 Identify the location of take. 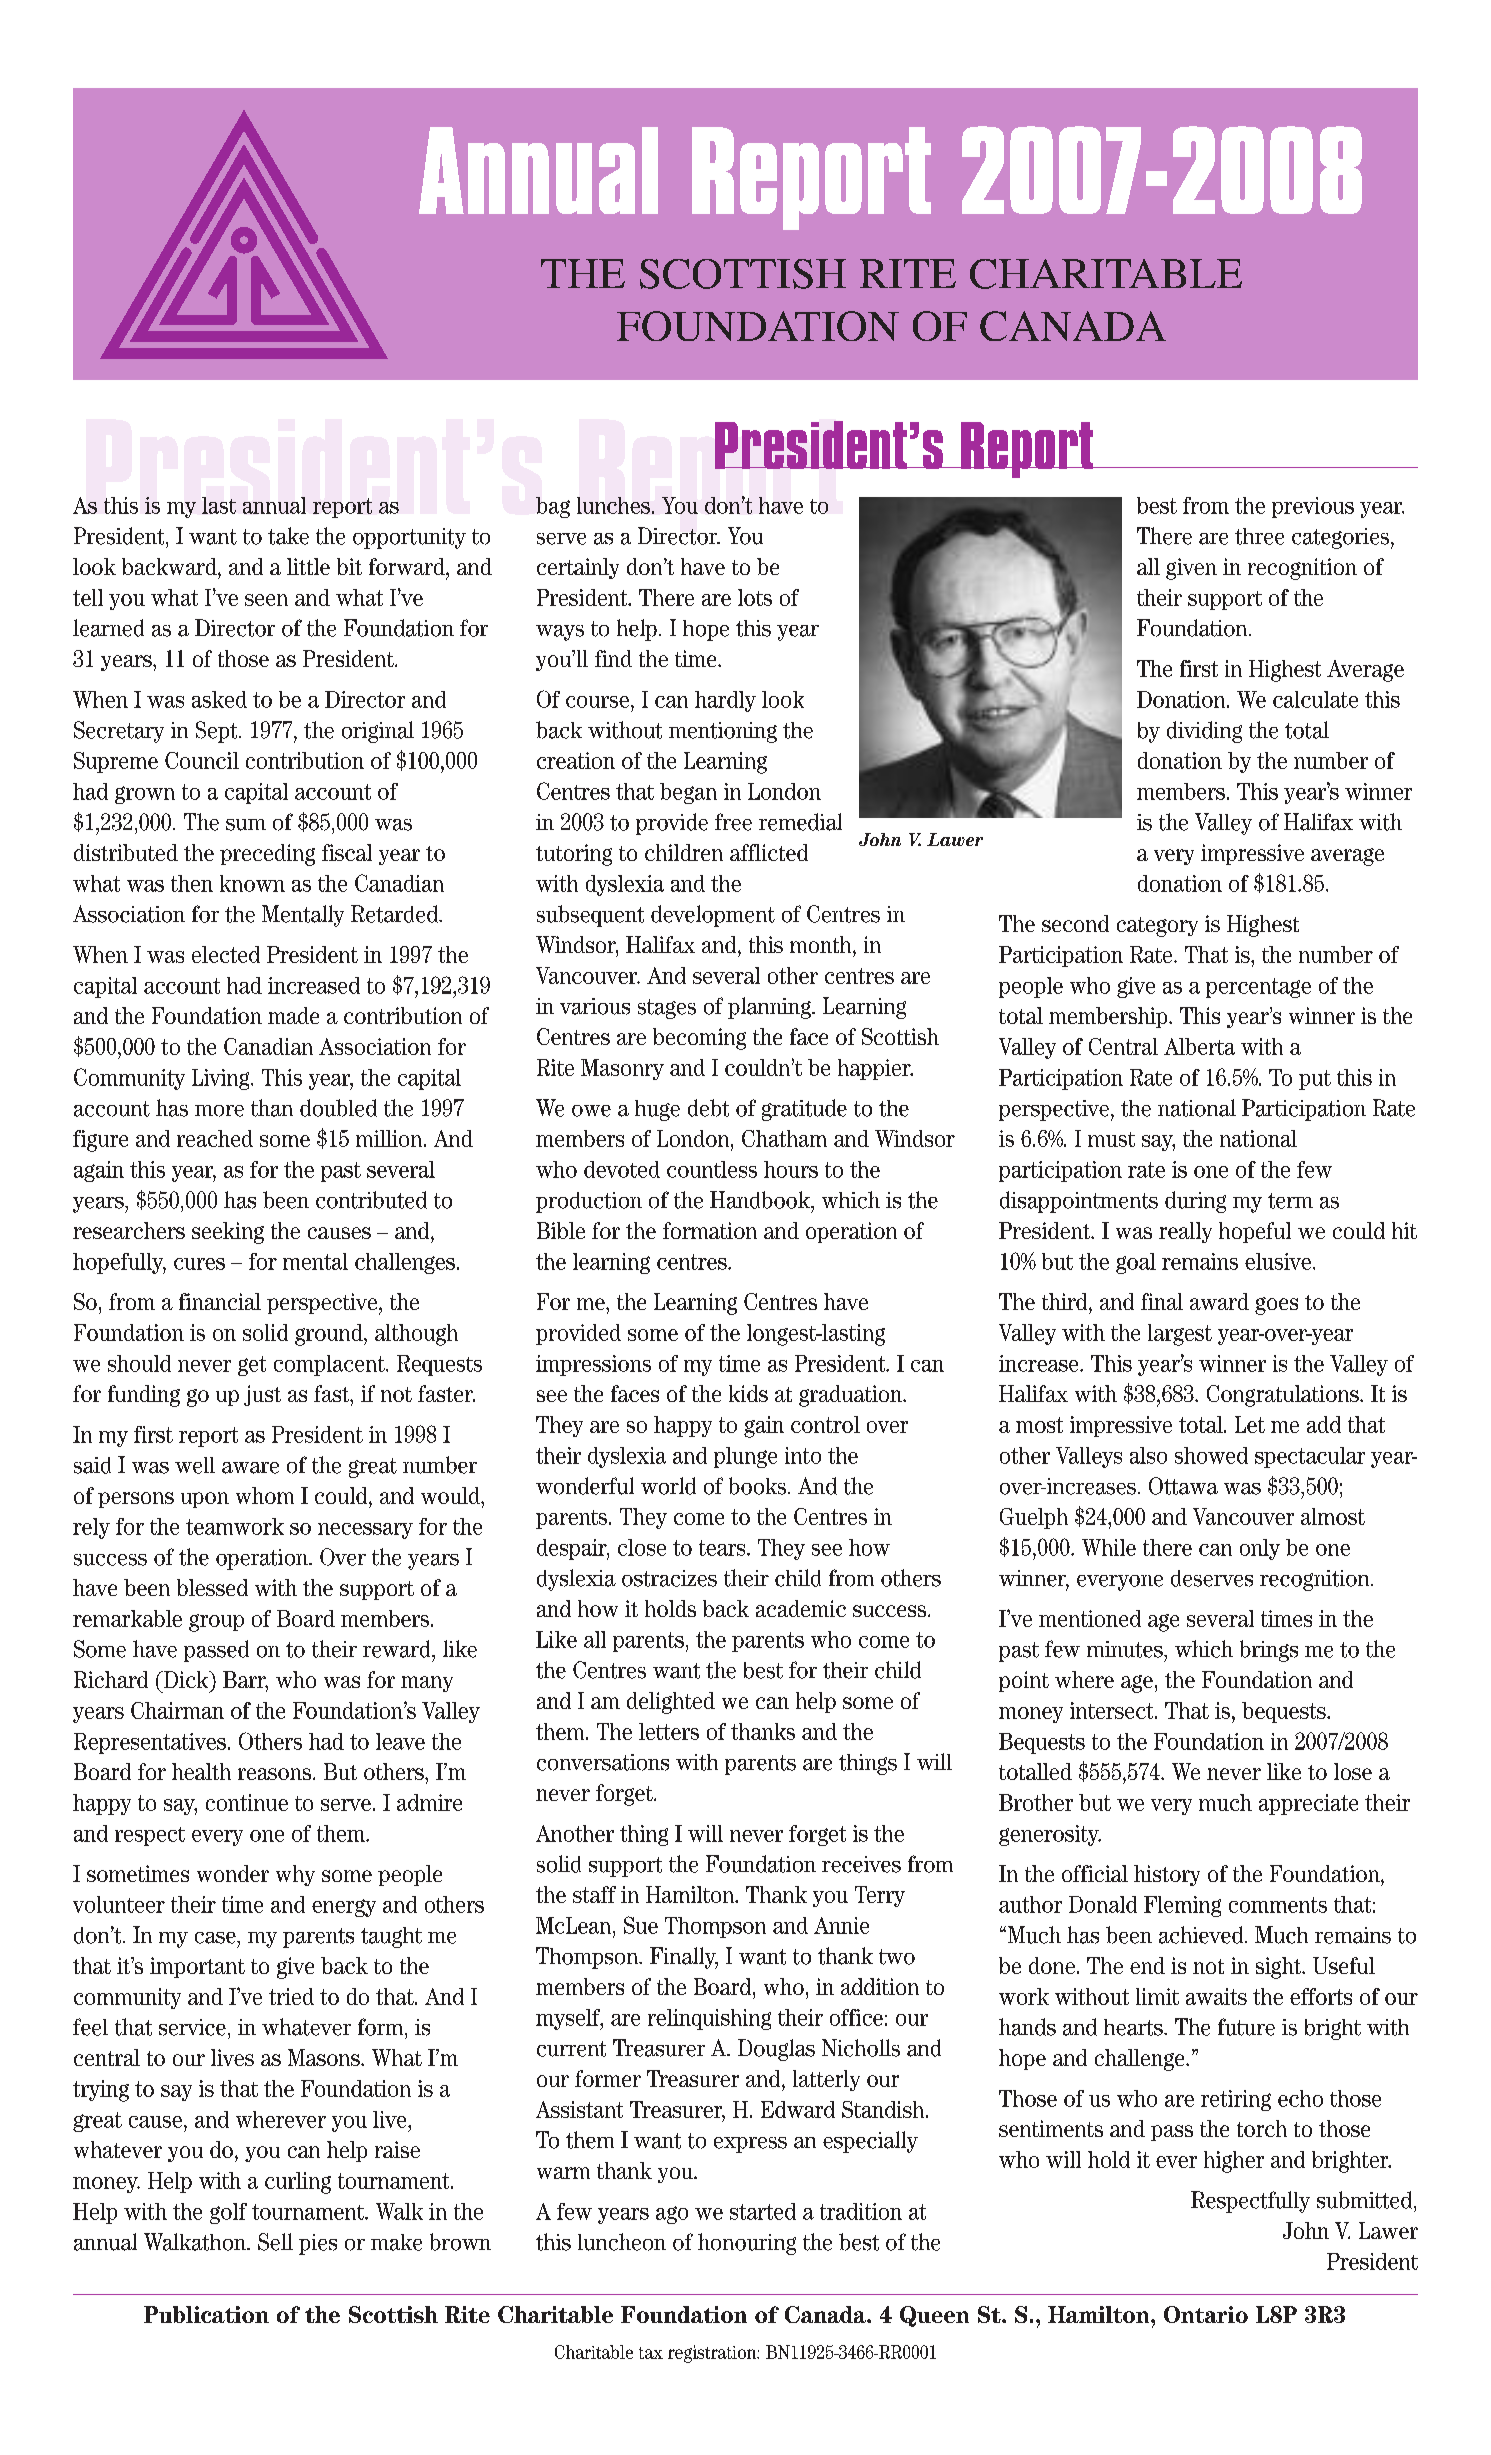
(288, 536).
